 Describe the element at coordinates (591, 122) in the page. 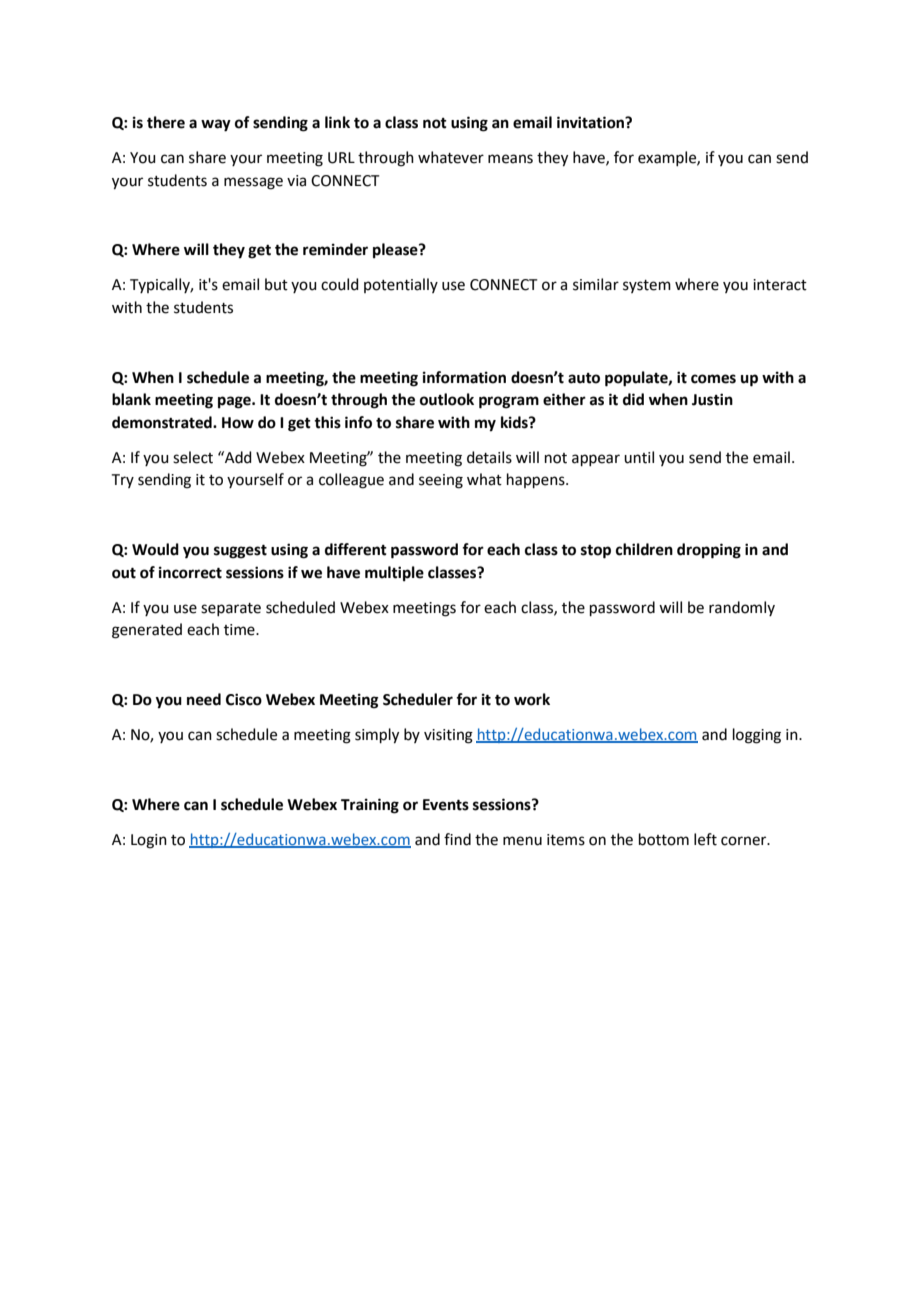

I see `invitation` at that location.
